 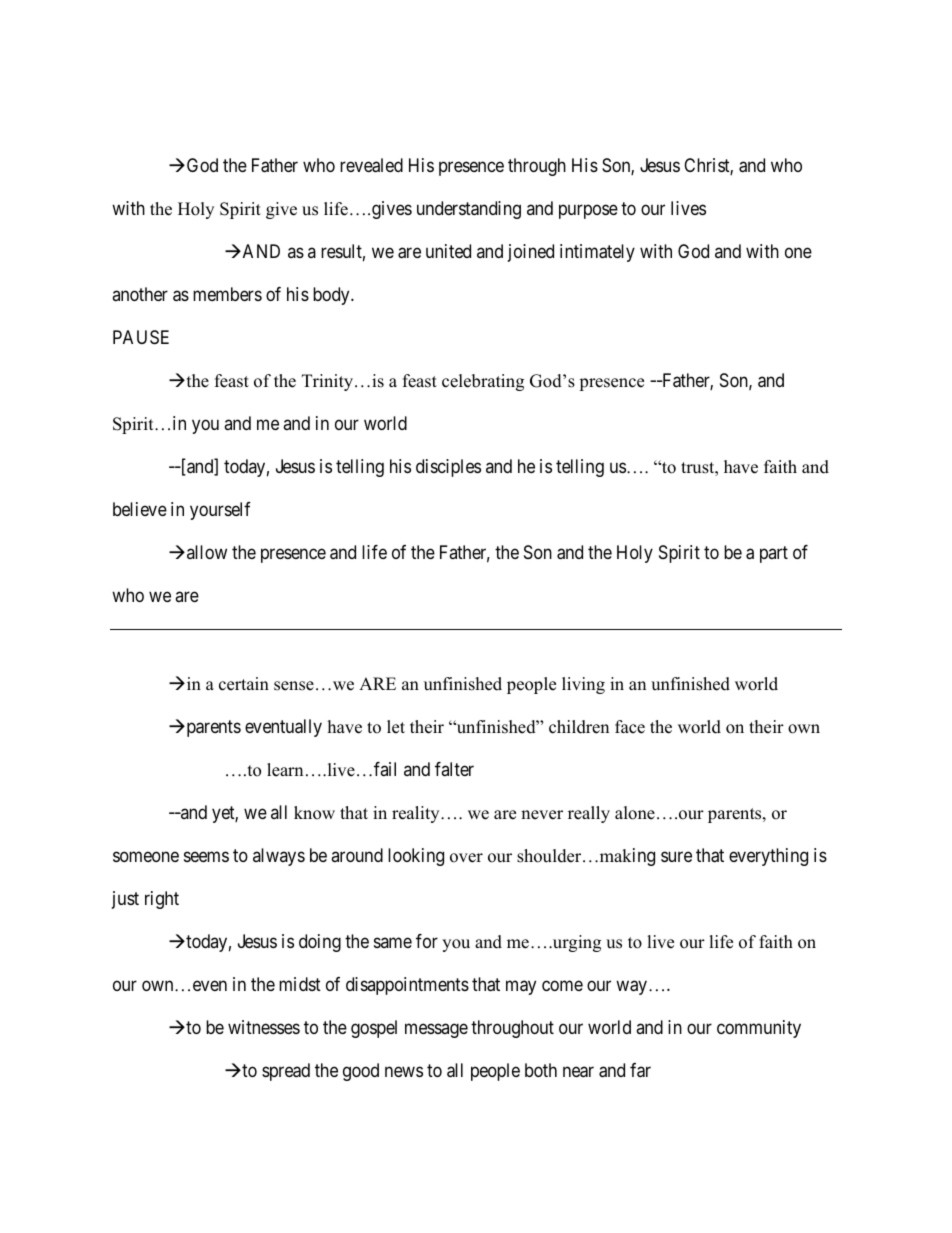 I want to click on witnesses, so click(x=264, y=1027).
